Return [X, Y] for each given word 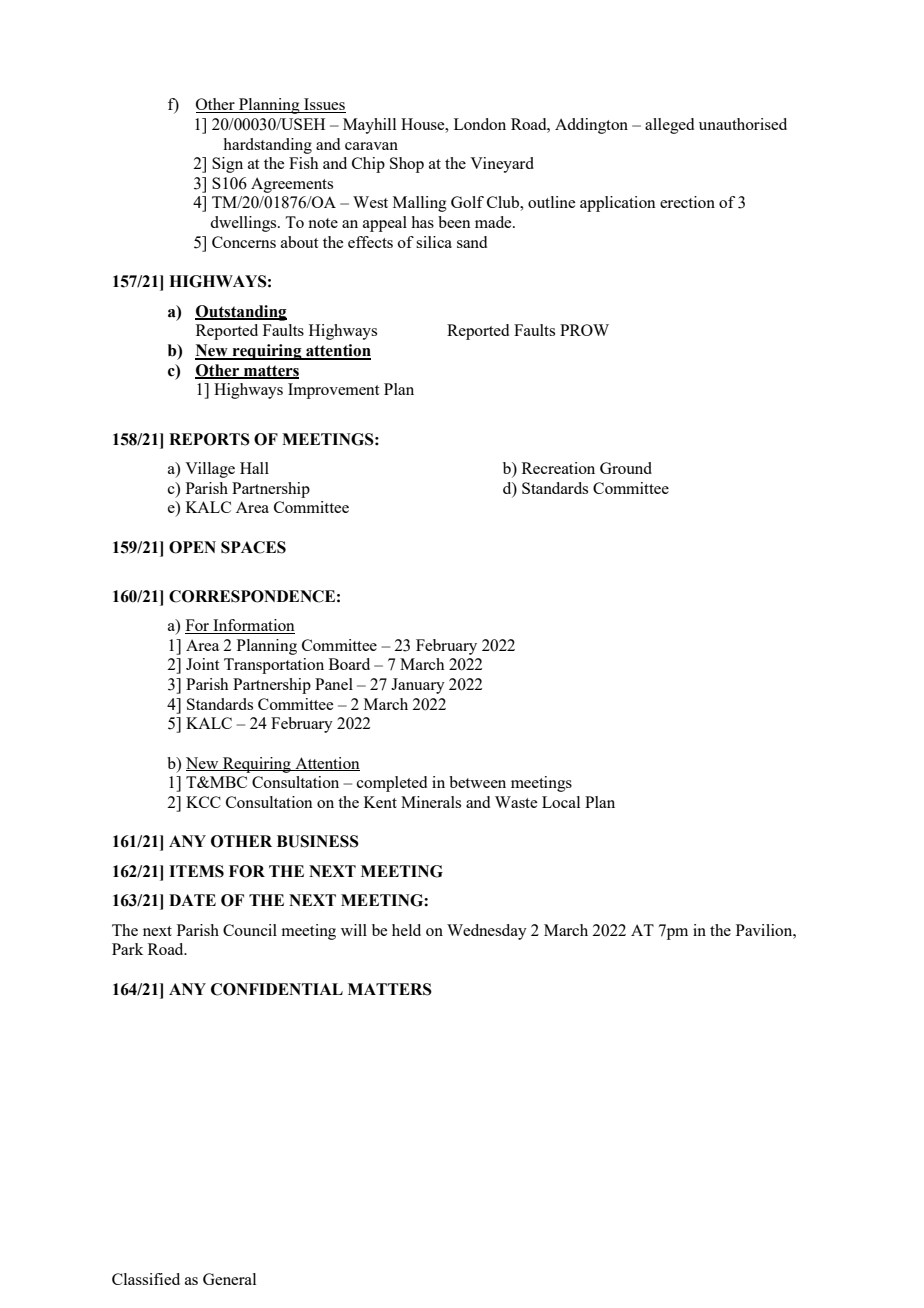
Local [561, 802]
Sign [227, 165]
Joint [202, 664]
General [229, 1279]
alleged [669, 126]
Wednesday [487, 932]
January [418, 686]
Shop [407, 165]
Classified [146, 1279]
